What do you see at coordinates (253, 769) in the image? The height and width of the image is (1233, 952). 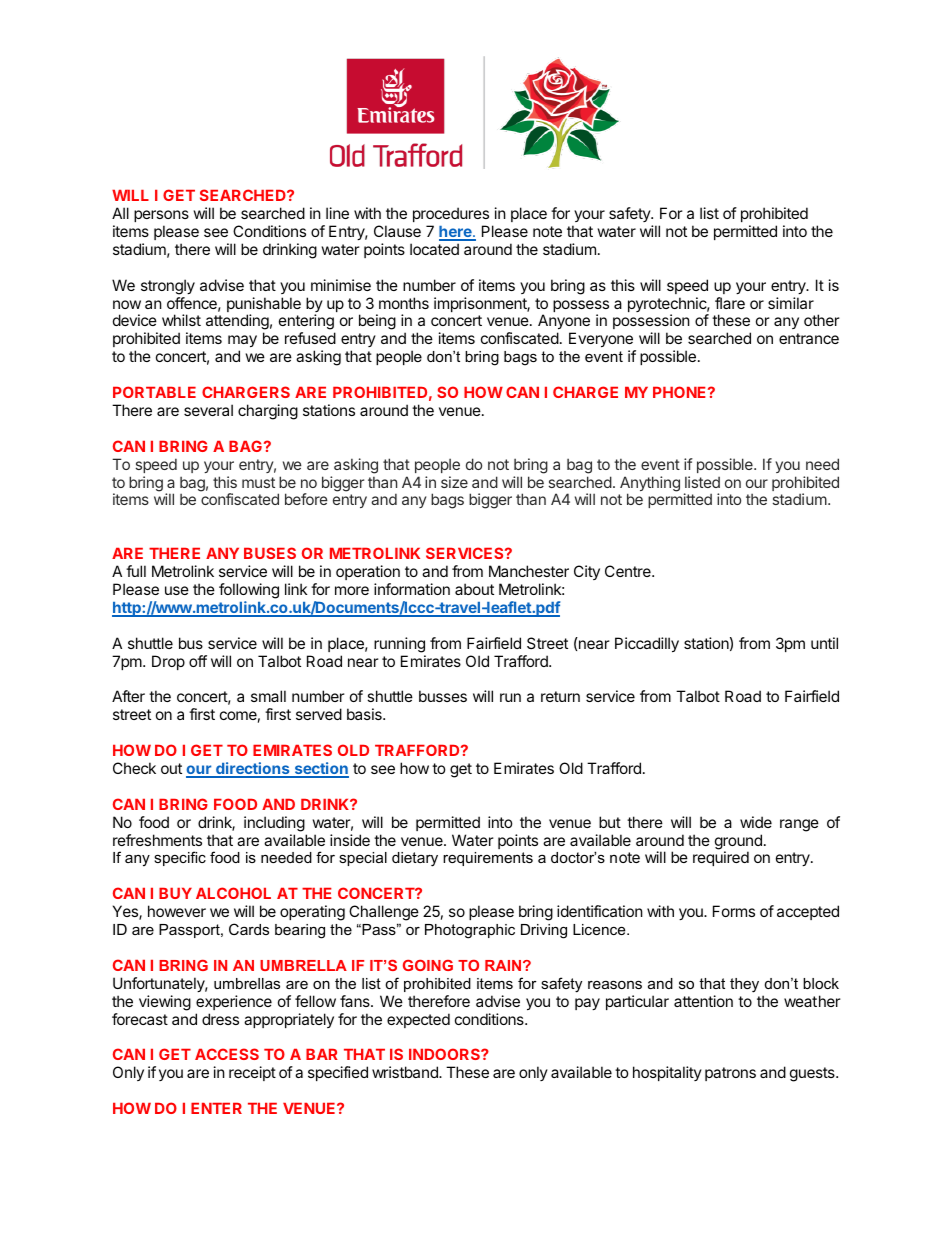 I see `directions` at bounding box center [253, 769].
